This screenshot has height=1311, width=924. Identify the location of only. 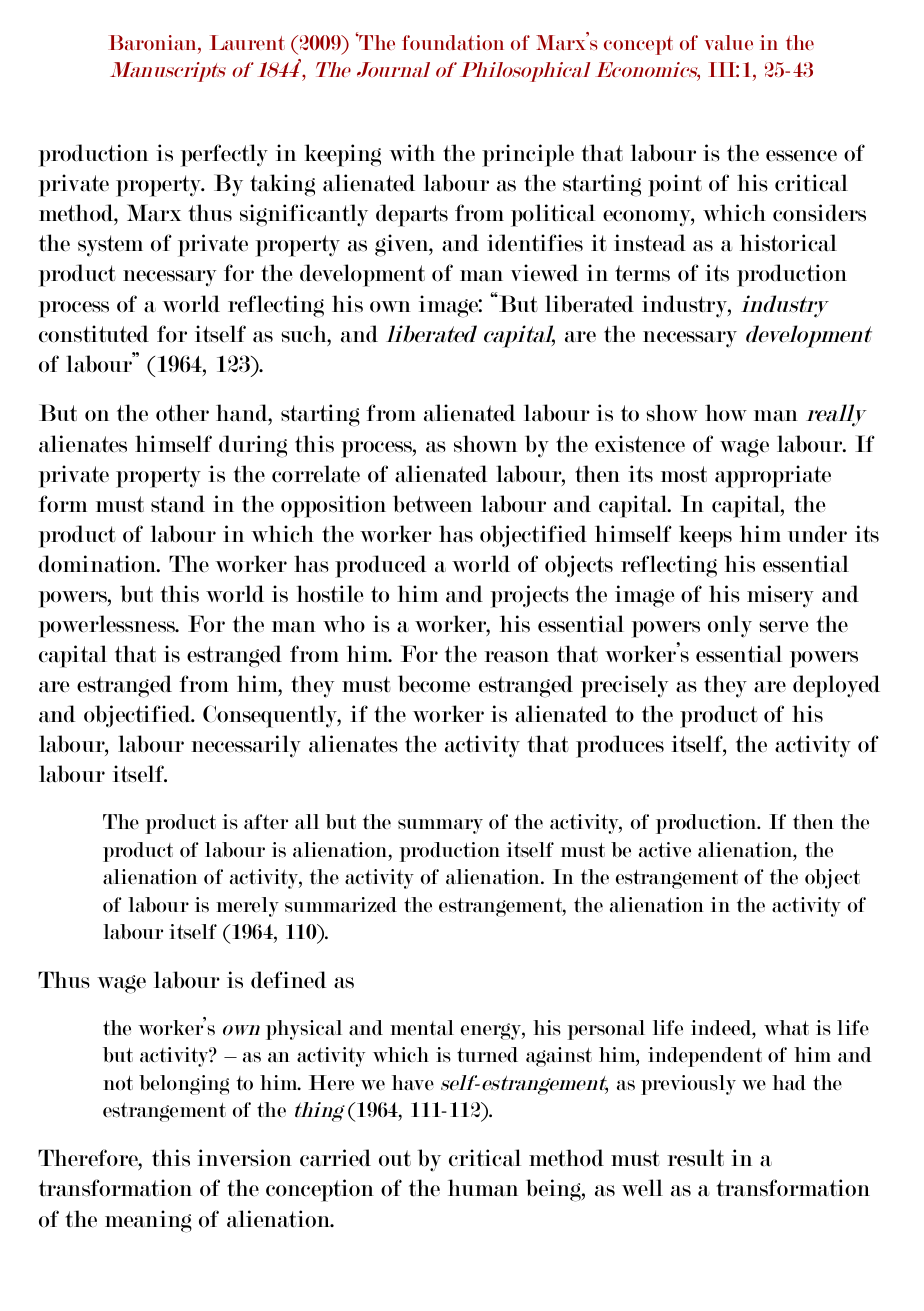
(730, 626).
